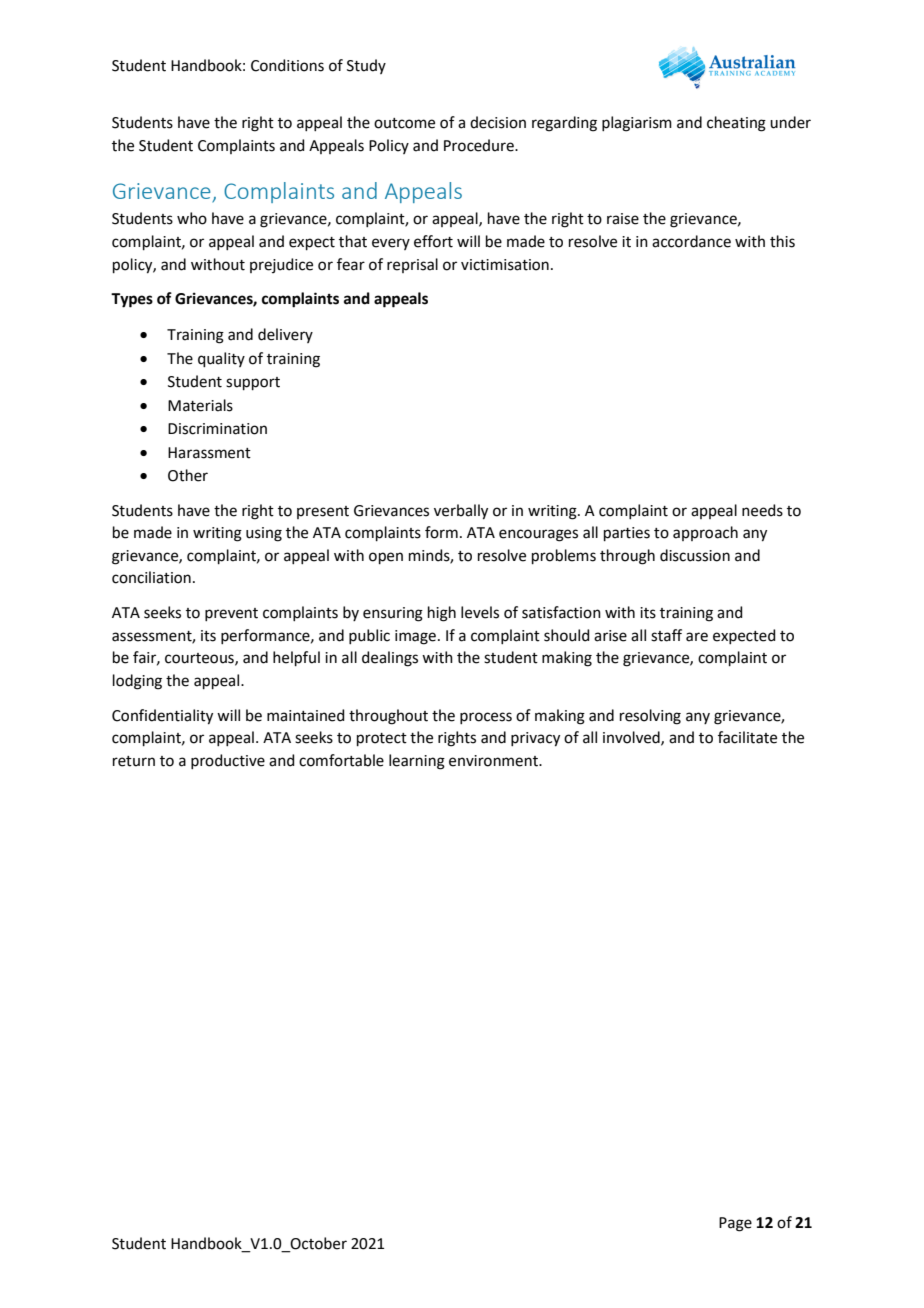 The height and width of the page is (1308, 924). Describe the element at coordinates (736, 124) in the page. I see `cheating` at that location.
